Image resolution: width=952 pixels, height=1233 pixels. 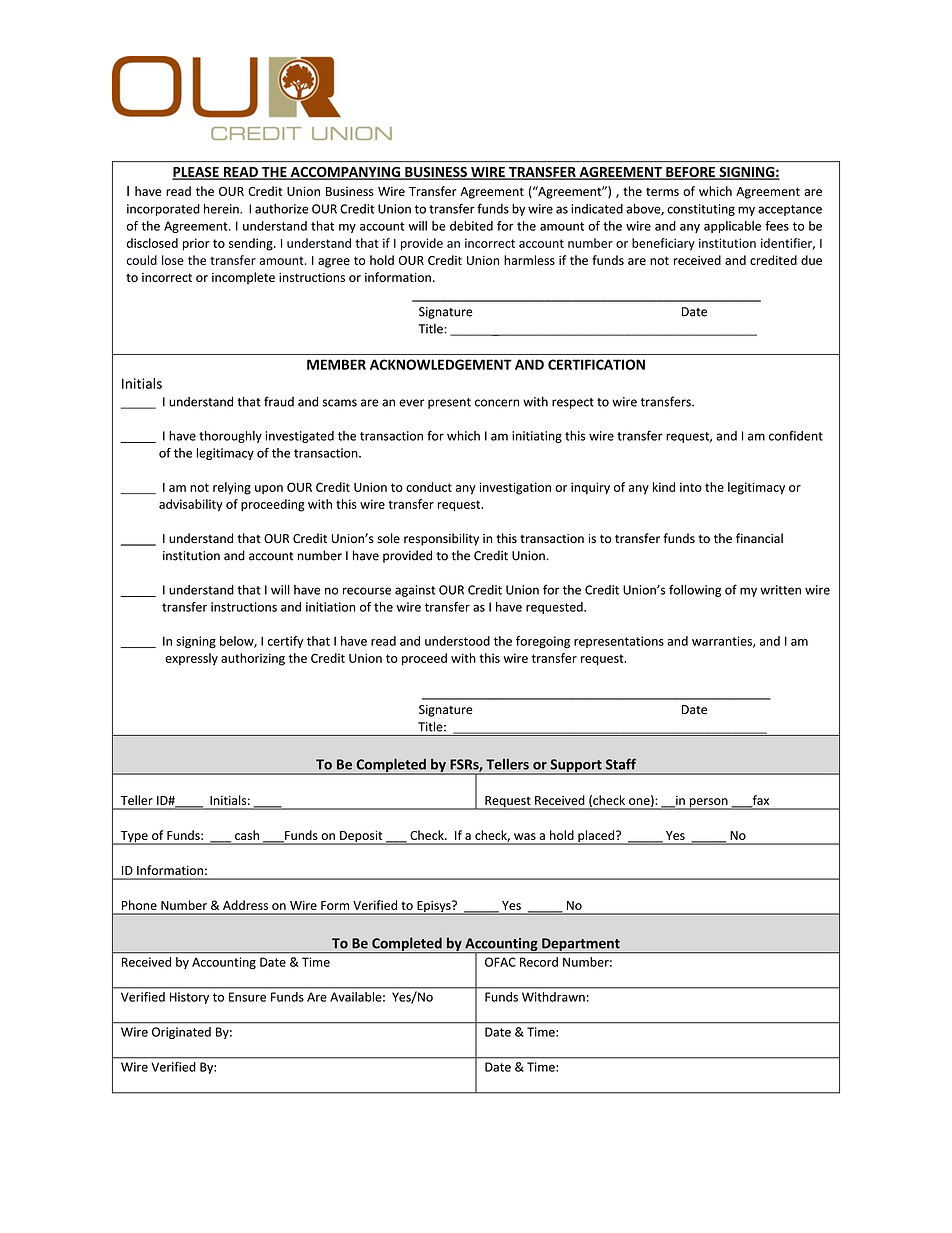 What do you see at coordinates (222, 209) in the document?
I see `herein` at bounding box center [222, 209].
